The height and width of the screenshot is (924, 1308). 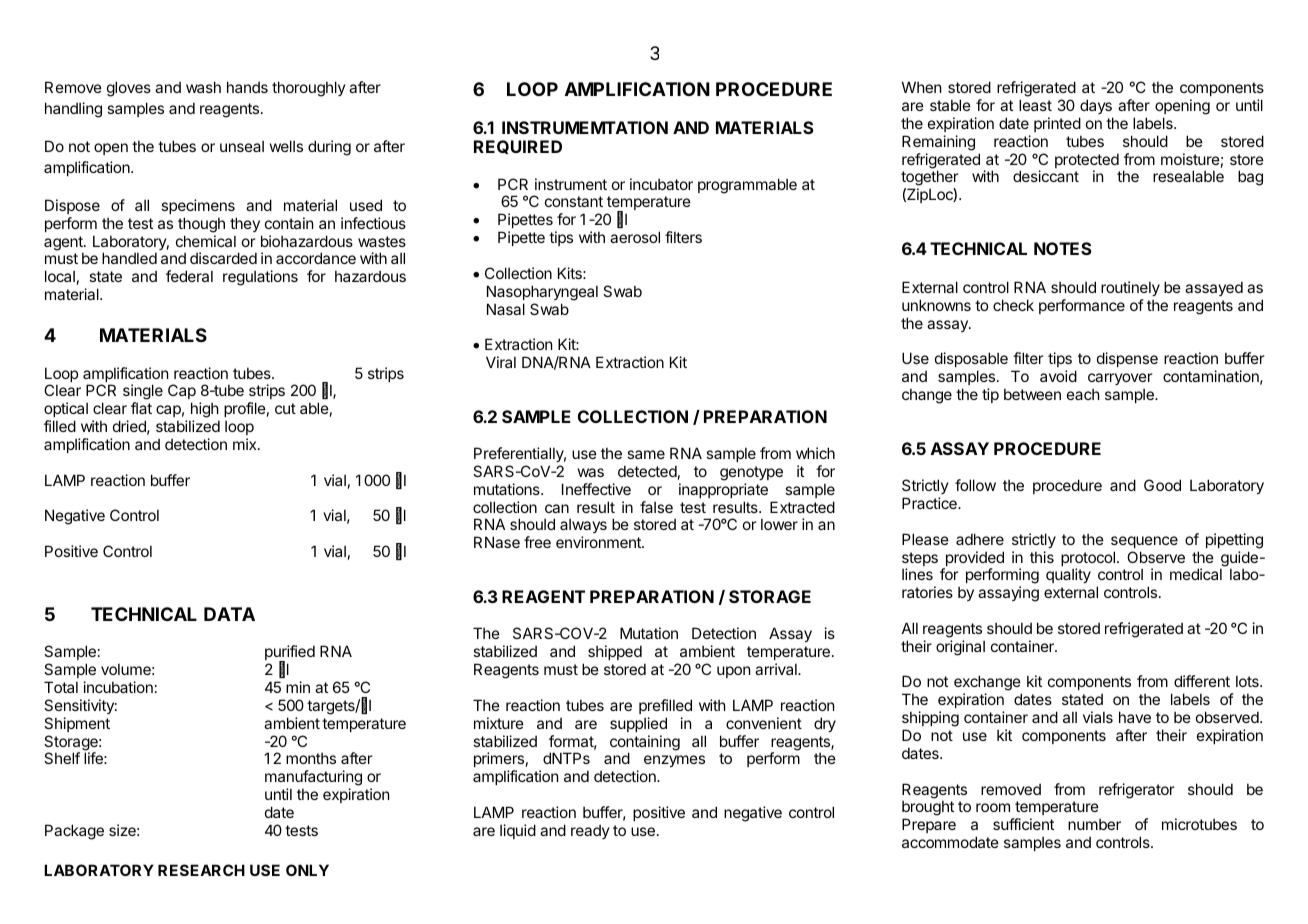 I want to click on days, so click(x=1096, y=106).
